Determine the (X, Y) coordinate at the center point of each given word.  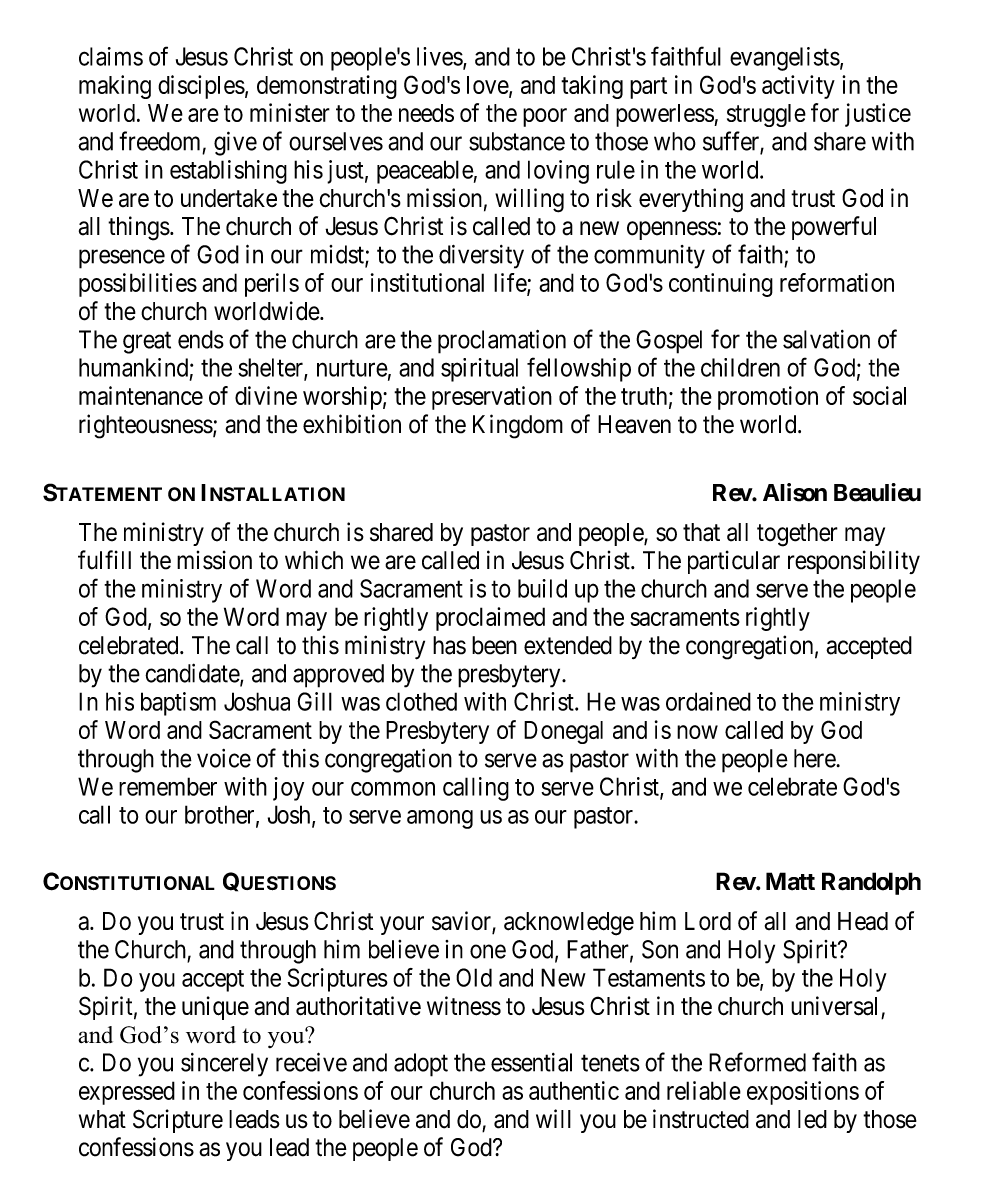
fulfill (104, 560)
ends (201, 339)
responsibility (854, 562)
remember (168, 786)
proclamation (502, 342)
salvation (826, 339)
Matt (790, 881)
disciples (201, 87)
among (440, 819)
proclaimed (490, 619)
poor (545, 117)
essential (531, 1062)
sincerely (224, 1065)
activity (798, 87)
